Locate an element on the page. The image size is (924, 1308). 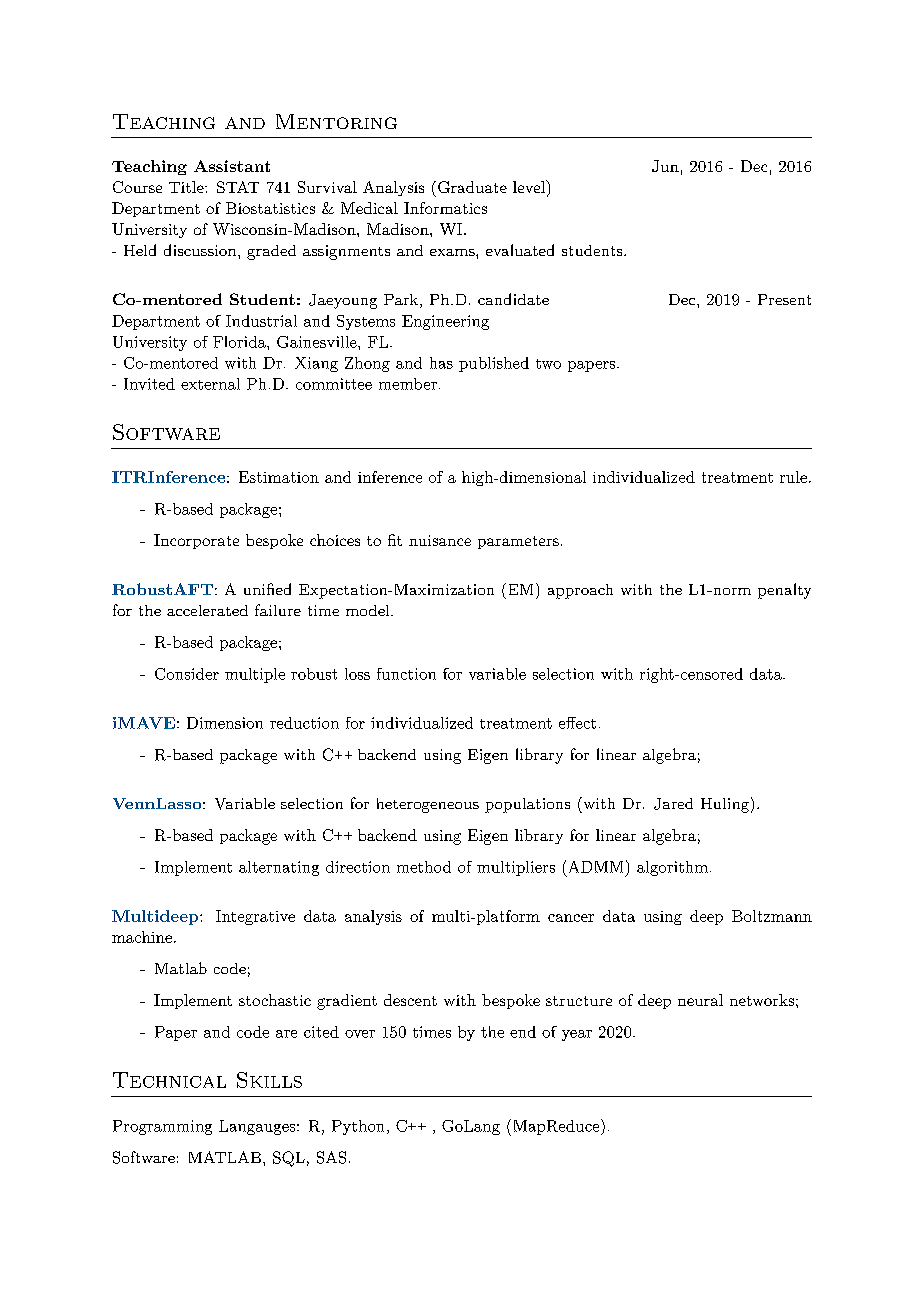
rule is located at coordinates (793, 477).
